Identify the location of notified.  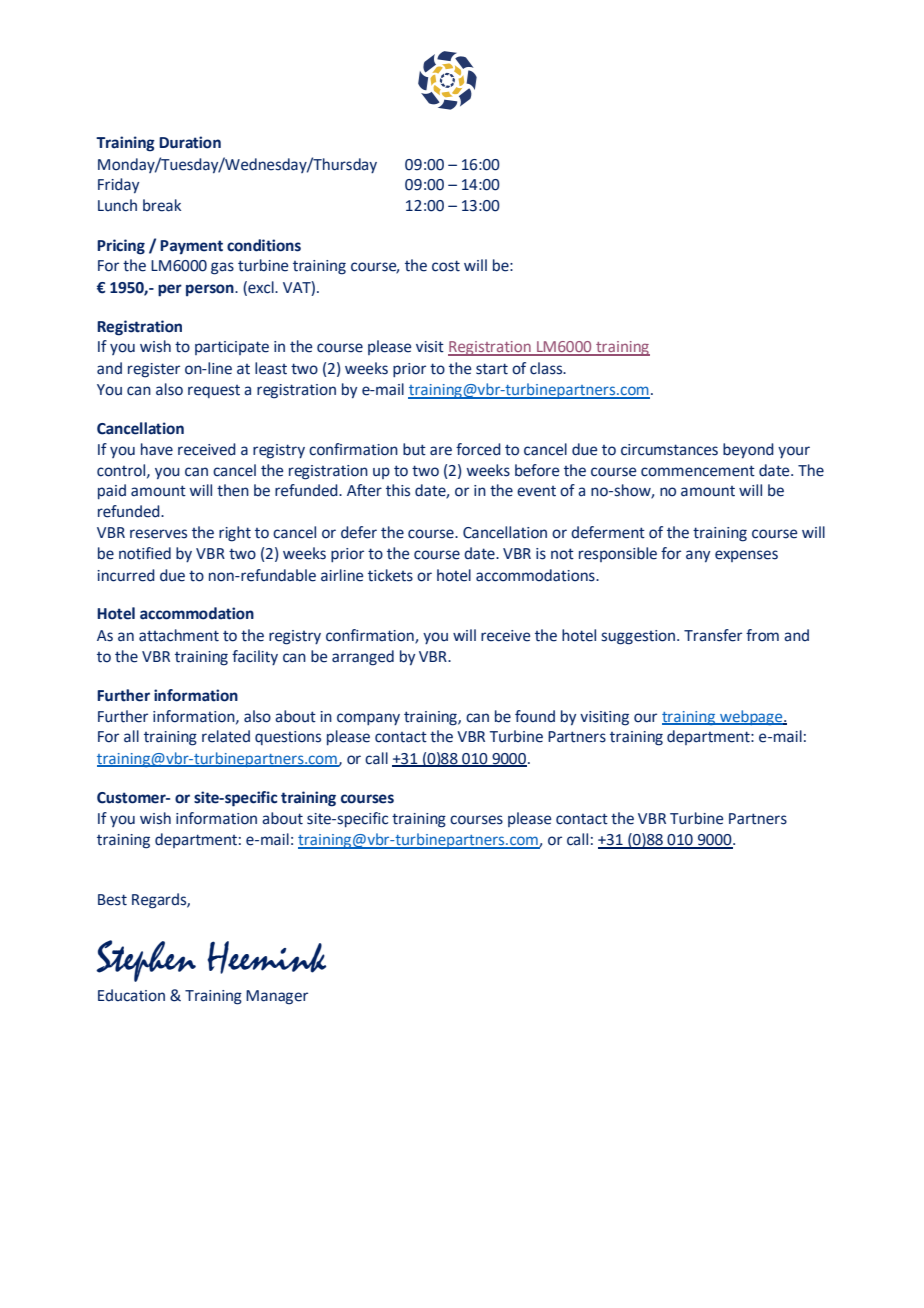
(145, 553).
